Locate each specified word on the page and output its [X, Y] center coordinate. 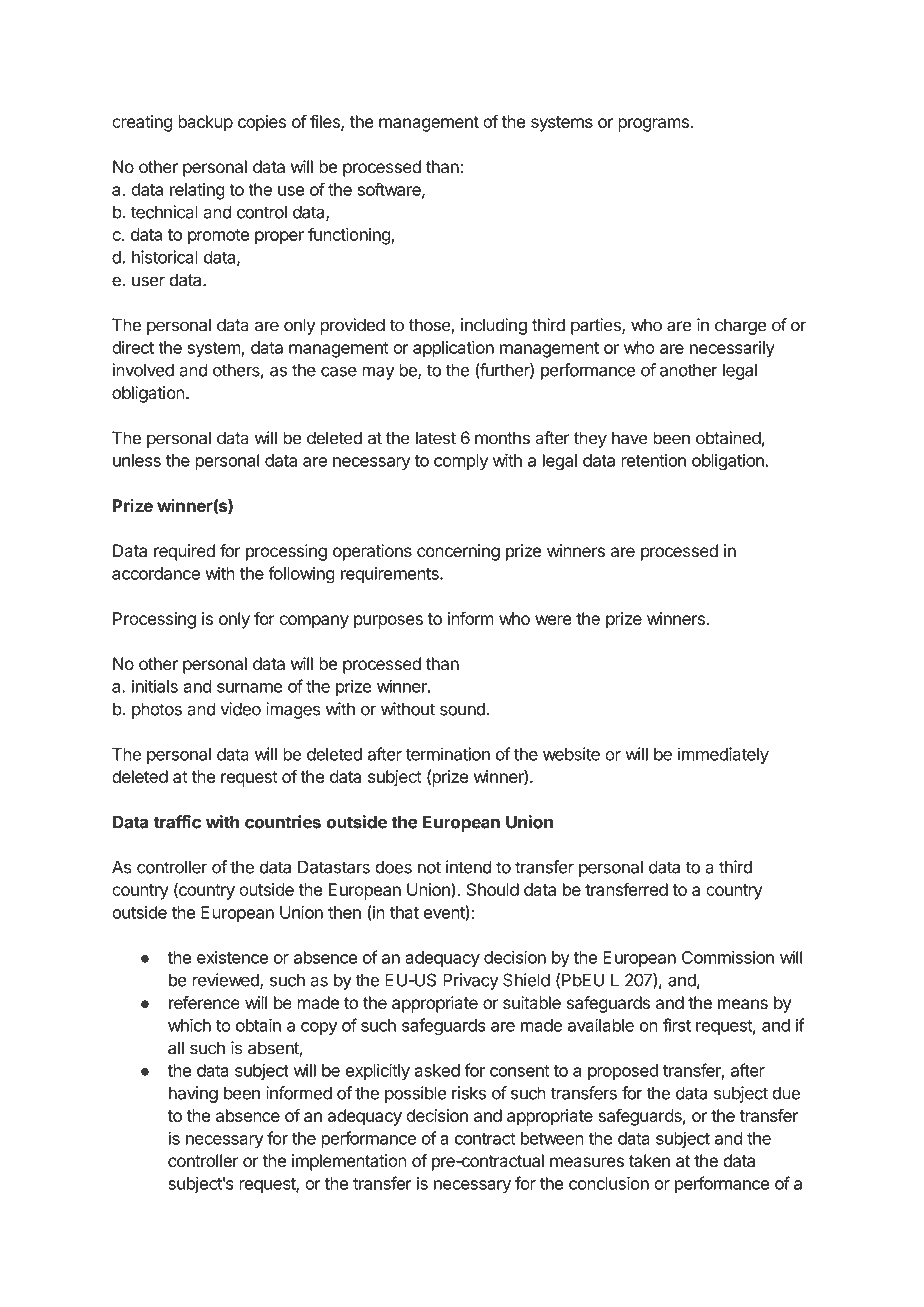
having [193, 1094]
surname [250, 688]
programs [653, 125]
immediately [723, 755]
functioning [349, 236]
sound [463, 709]
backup [205, 123]
